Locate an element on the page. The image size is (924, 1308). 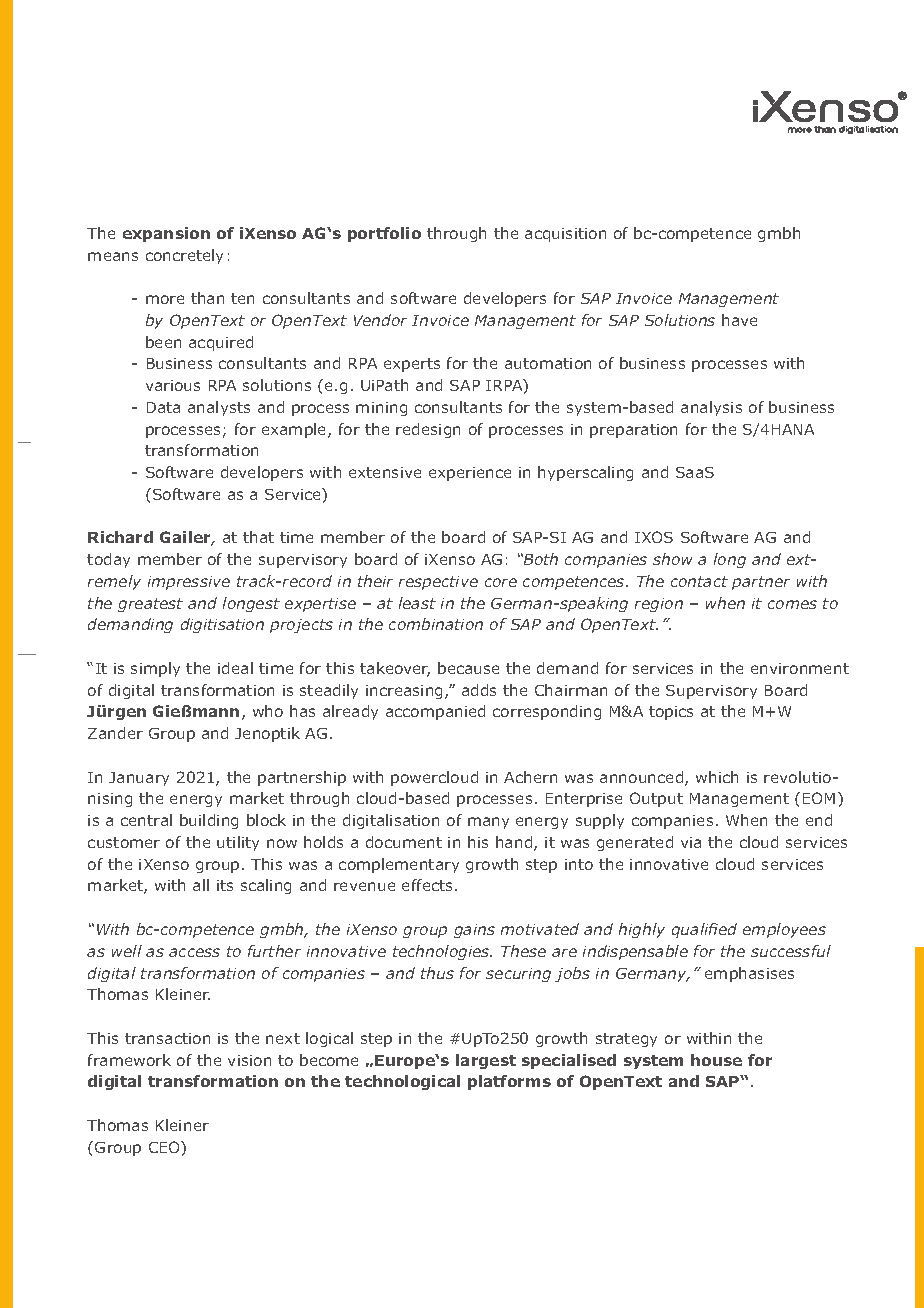
gains is located at coordinates (474, 931).
